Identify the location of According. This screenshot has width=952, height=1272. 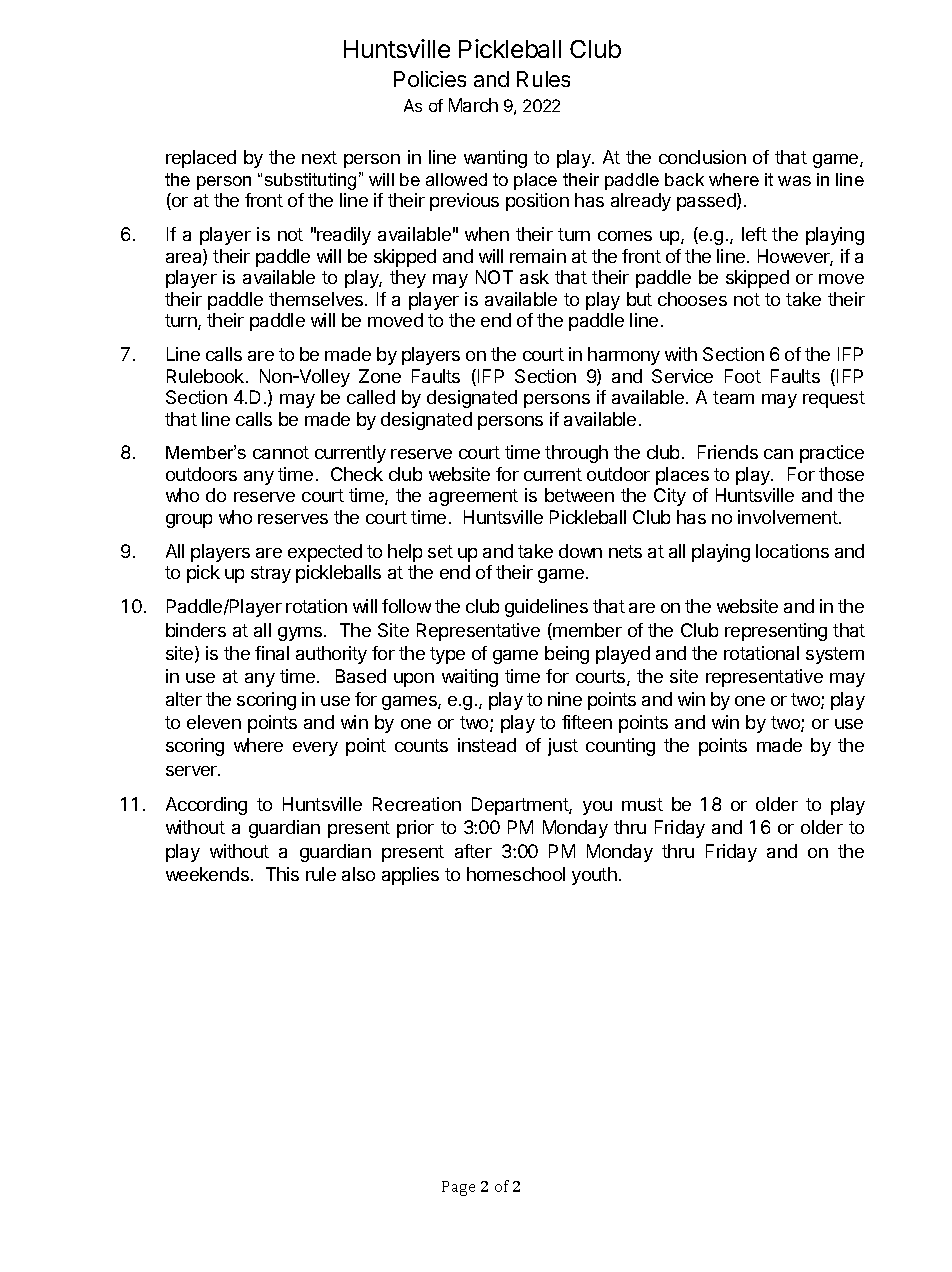
(206, 806).
